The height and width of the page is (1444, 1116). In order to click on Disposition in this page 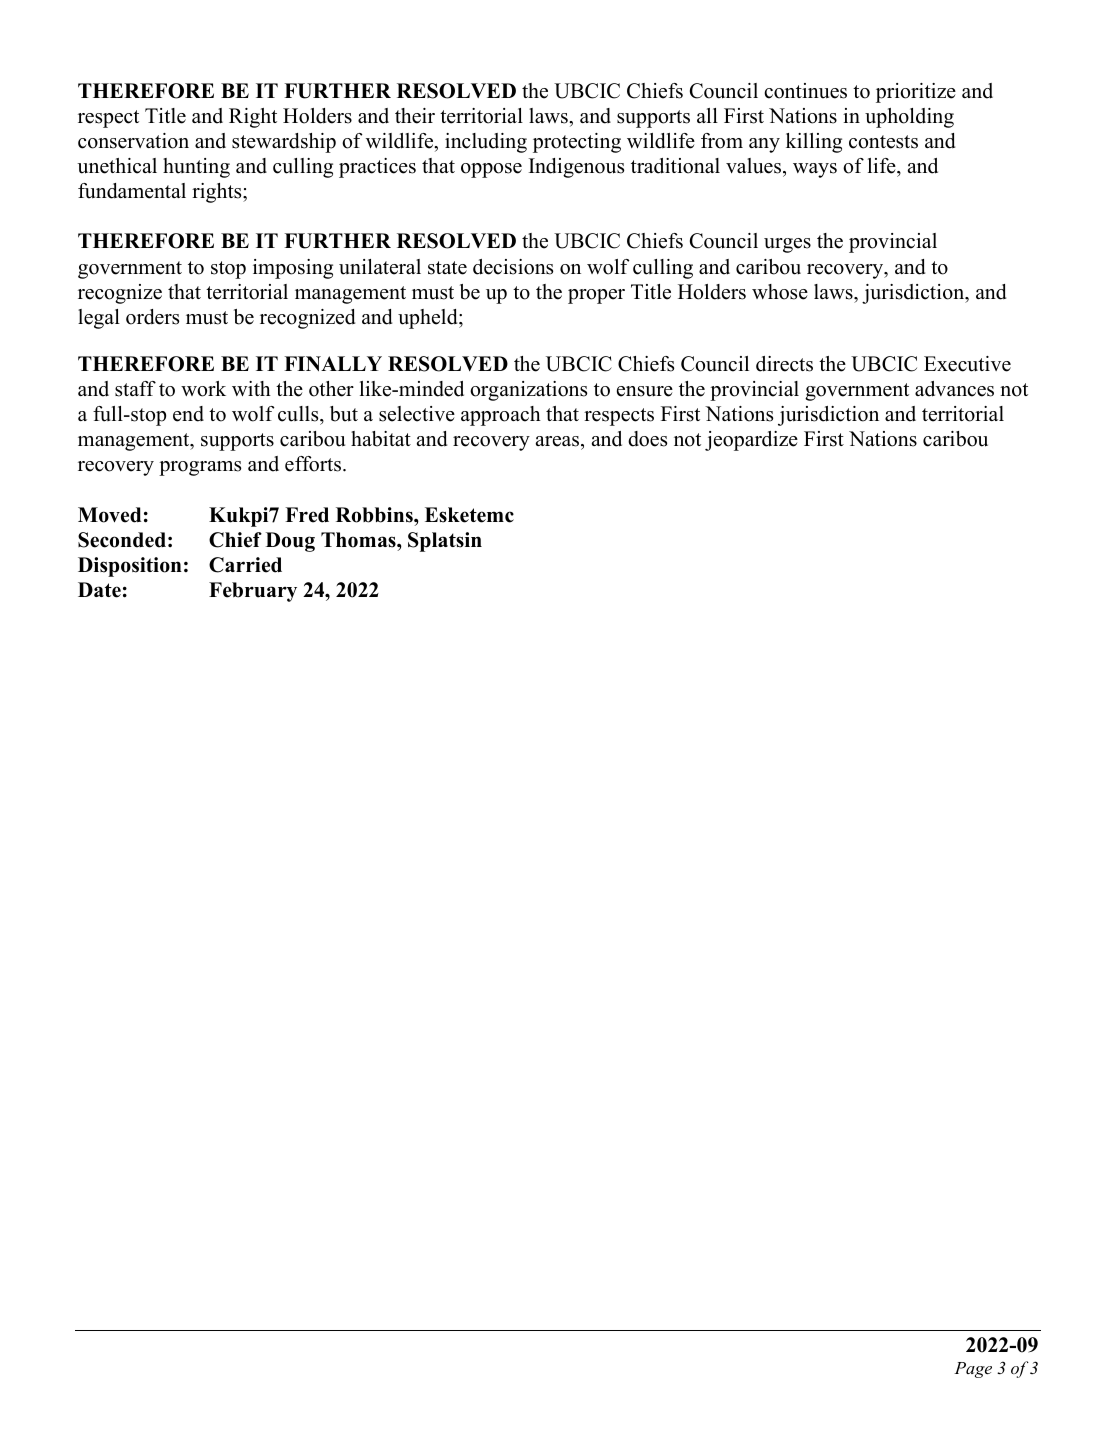, I will do `click(130, 567)`.
